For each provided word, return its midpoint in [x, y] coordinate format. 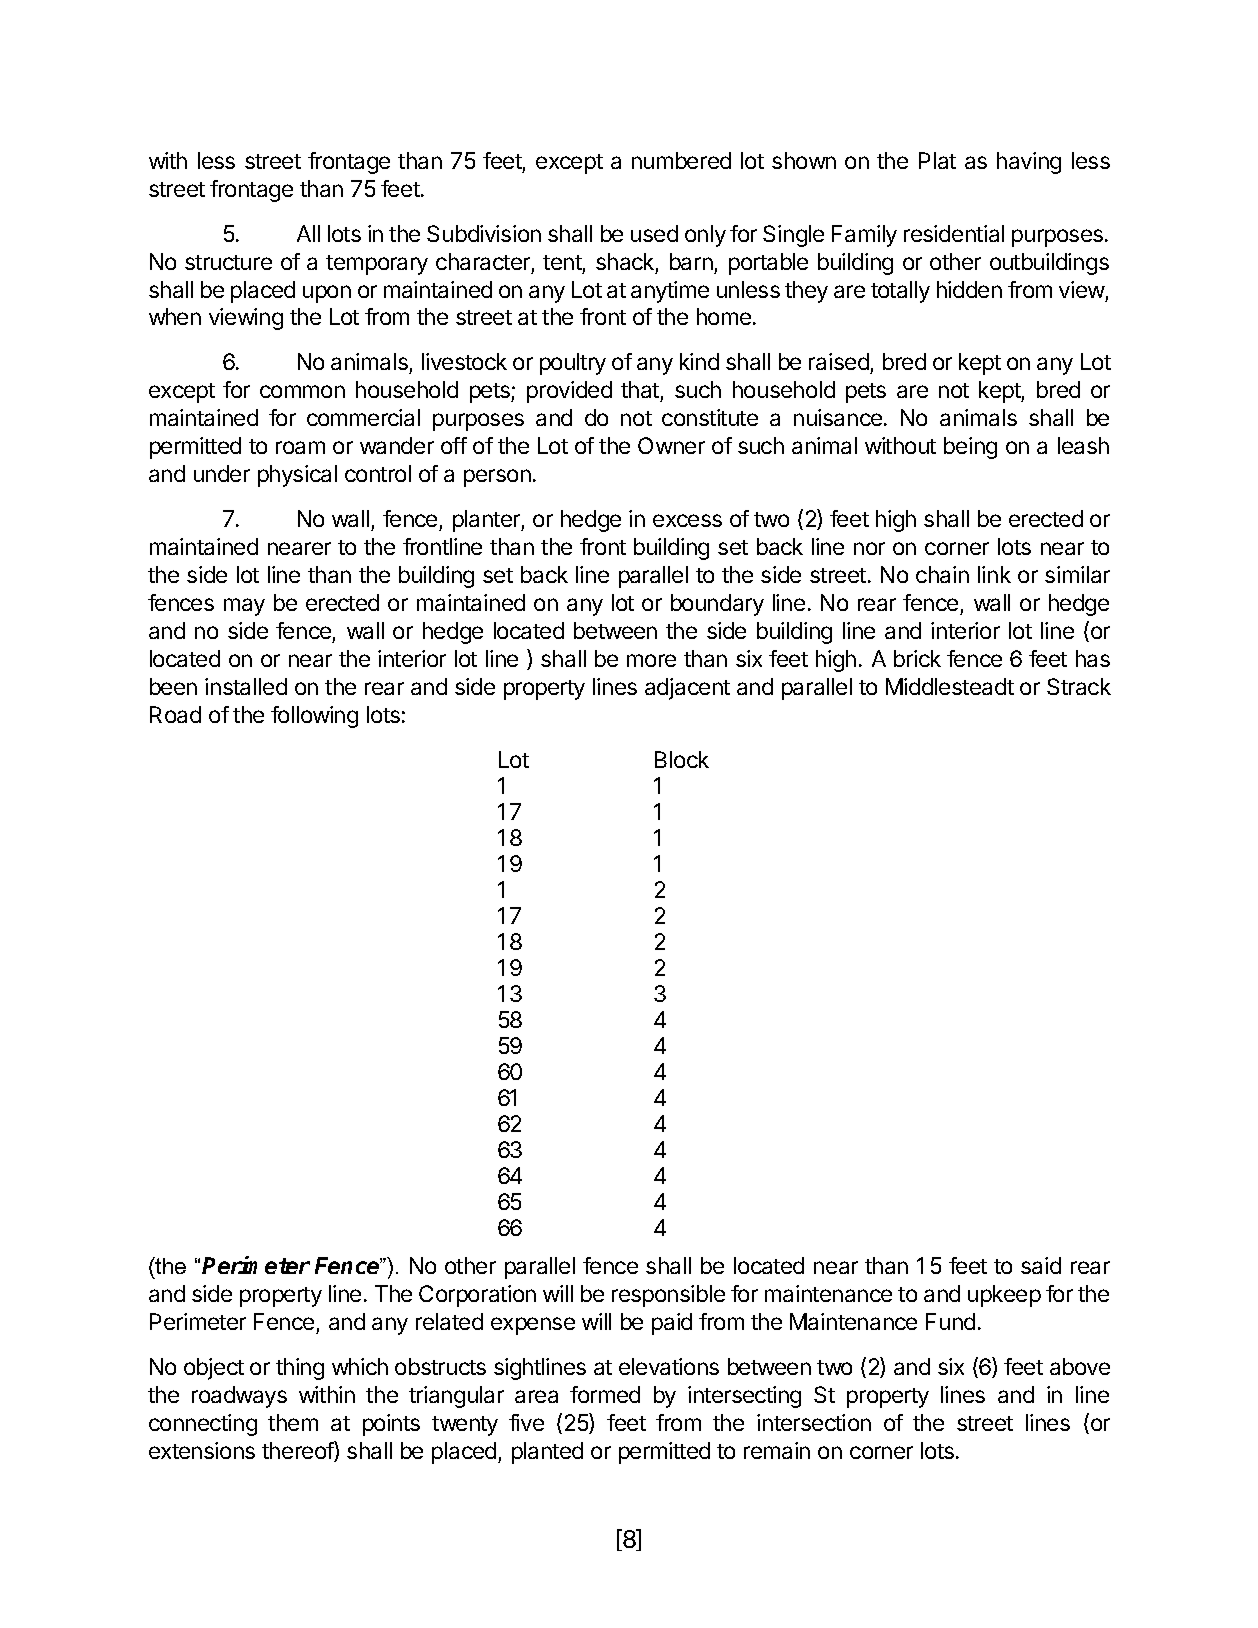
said [1041, 1265]
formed [605, 1394]
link [994, 574]
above [1080, 1366]
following [314, 717]
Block [682, 759]
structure [228, 262]
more [651, 660]
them [293, 1422]
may [244, 607]
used [654, 233]
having [1029, 163]
